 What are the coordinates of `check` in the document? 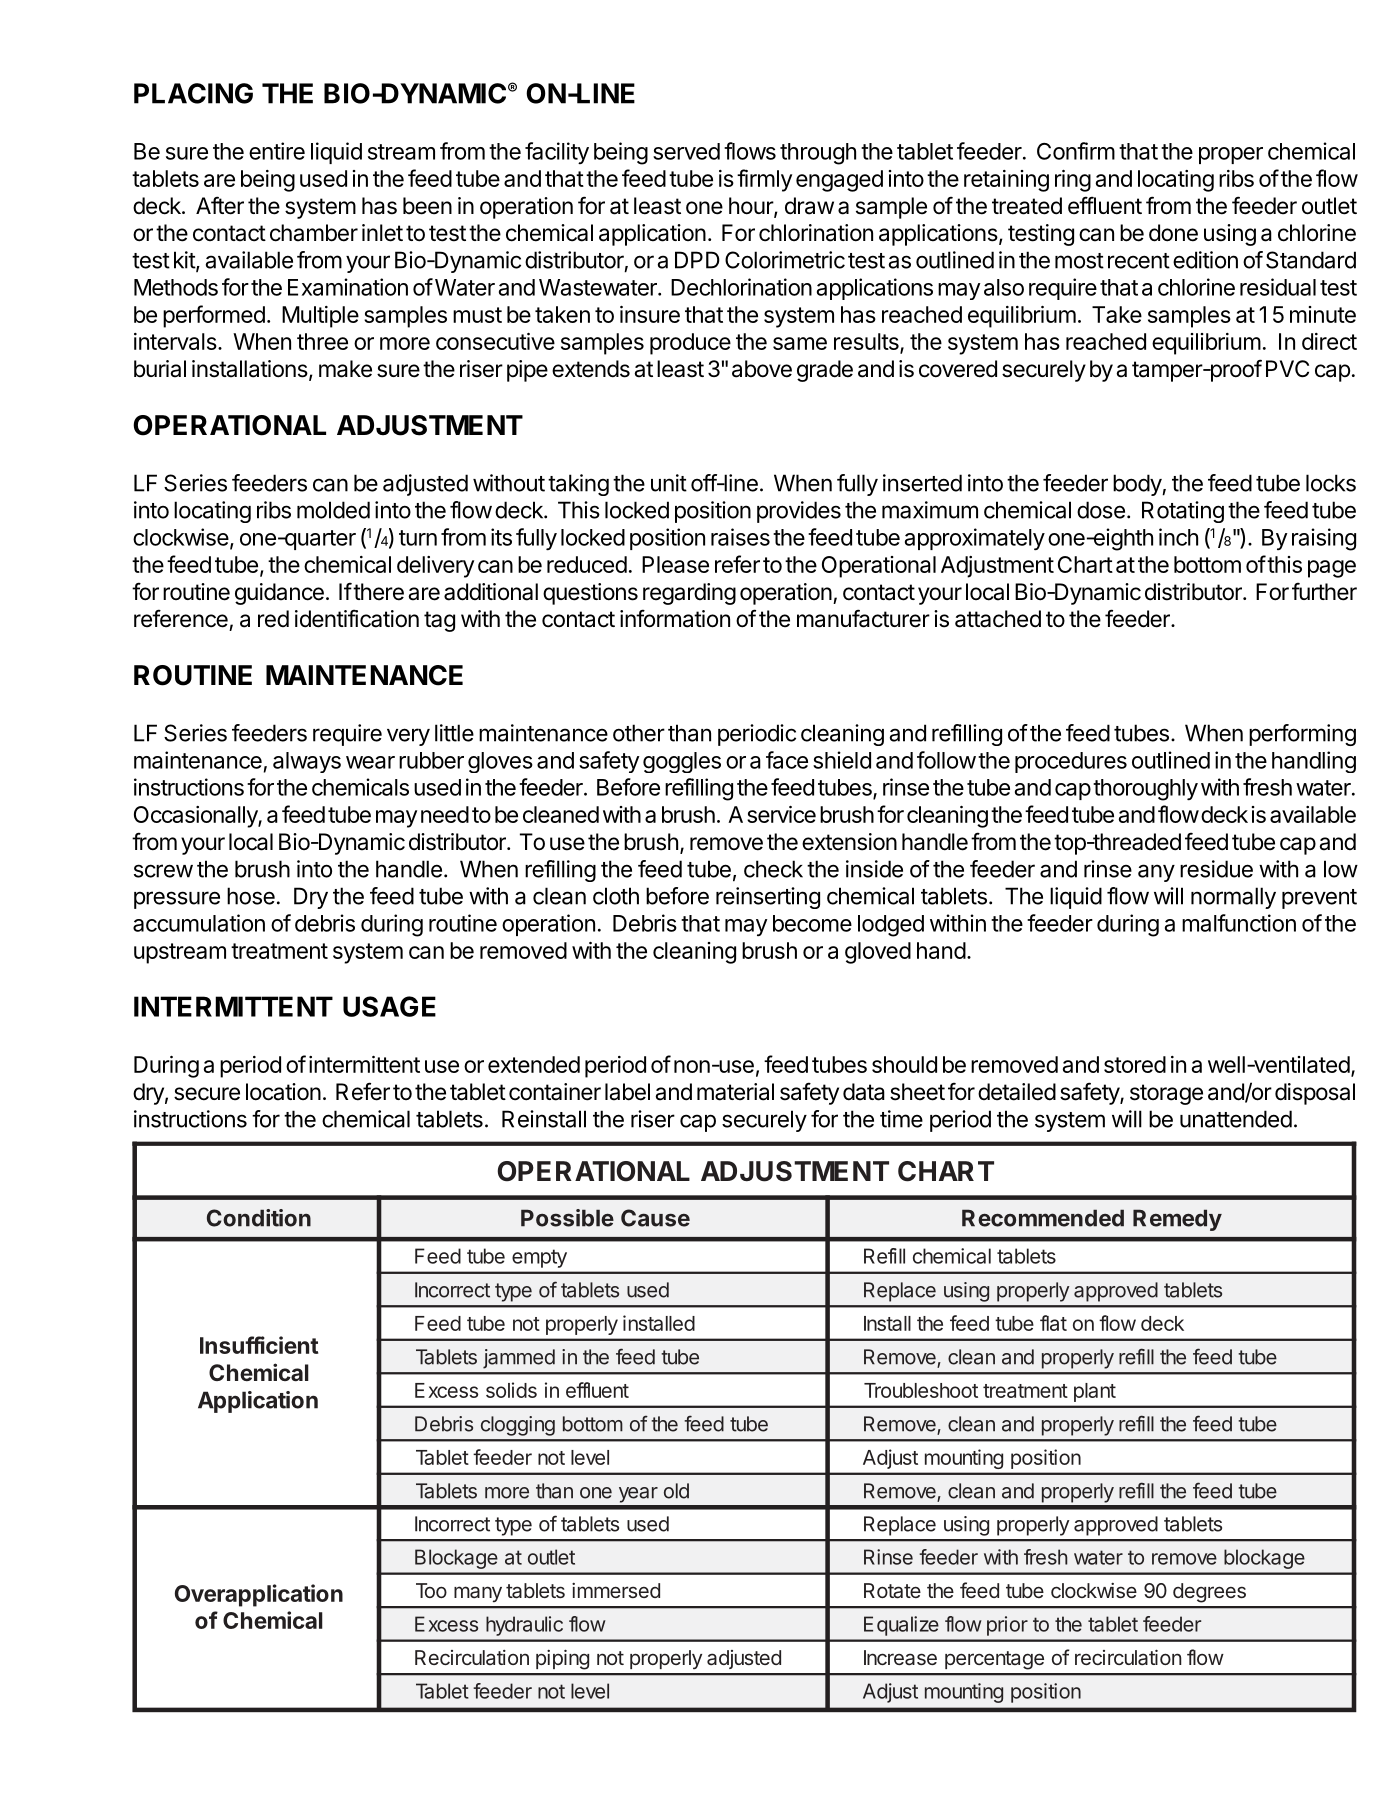 It's located at (773, 869).
